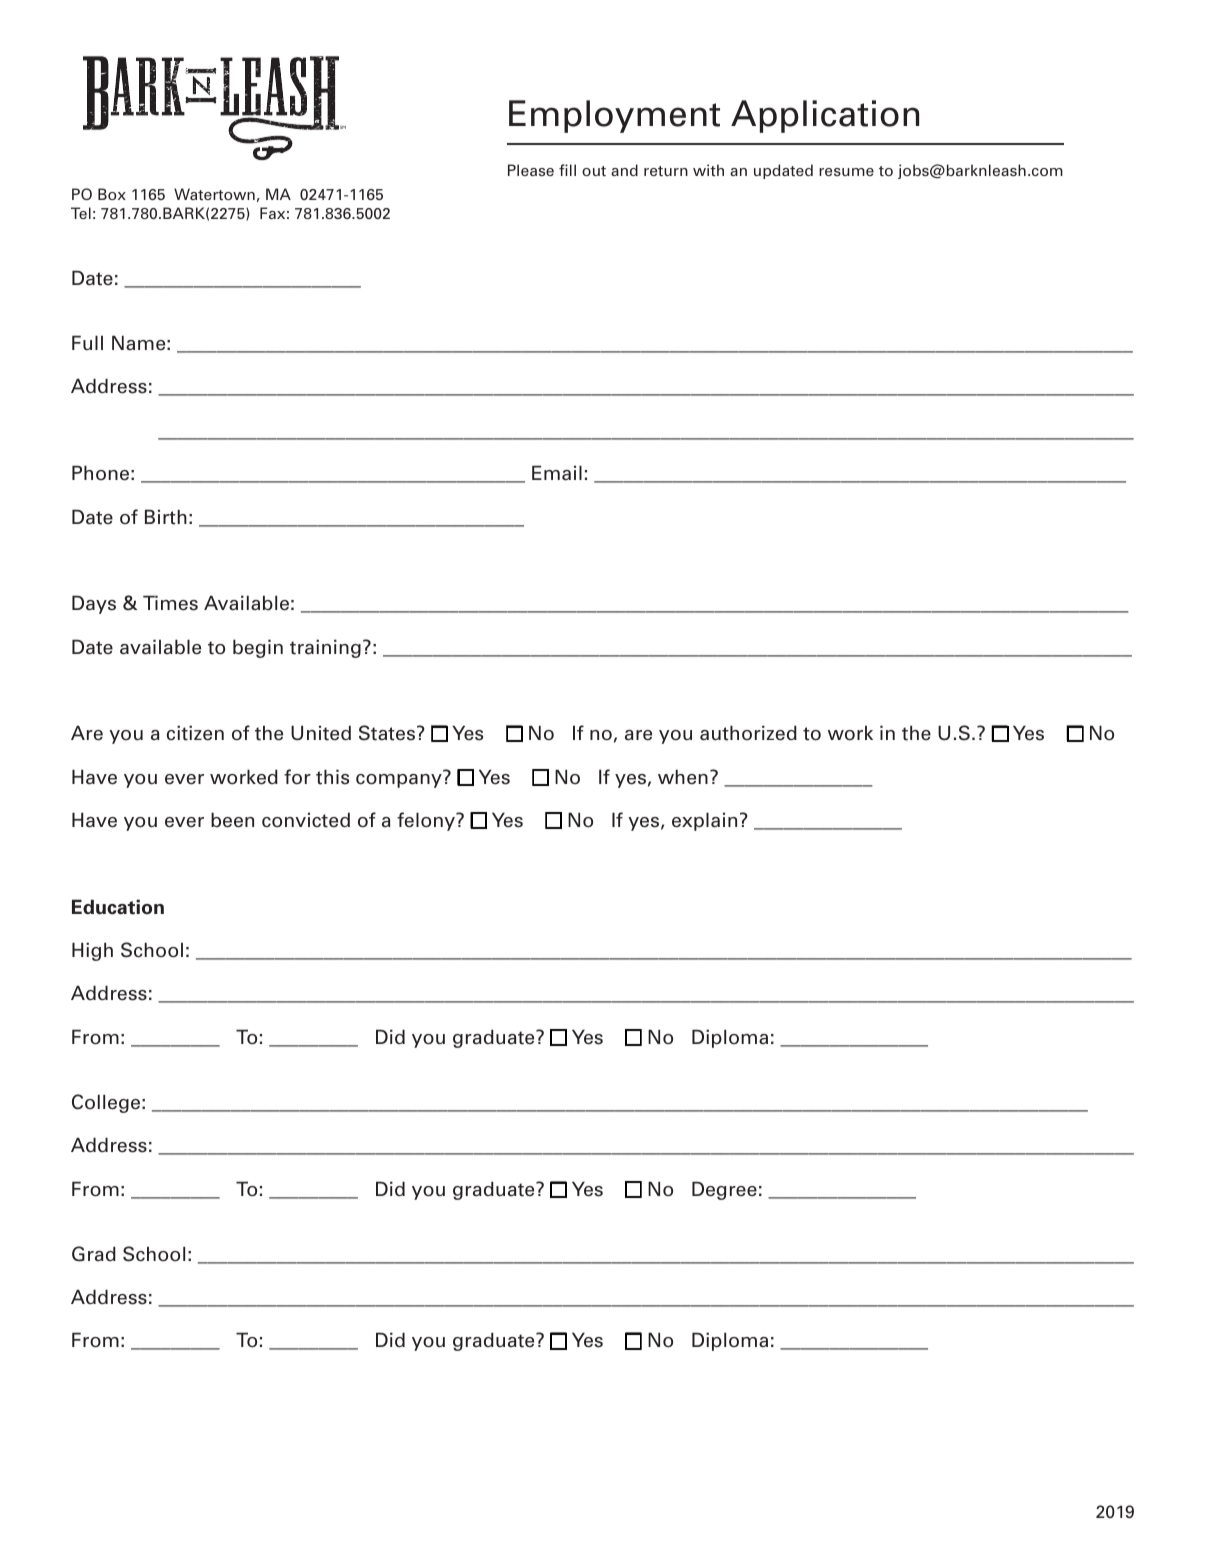 Image resolution: width=1206 pixels, height=1561 pixels. I want to click on Times, so click(170, 603).
